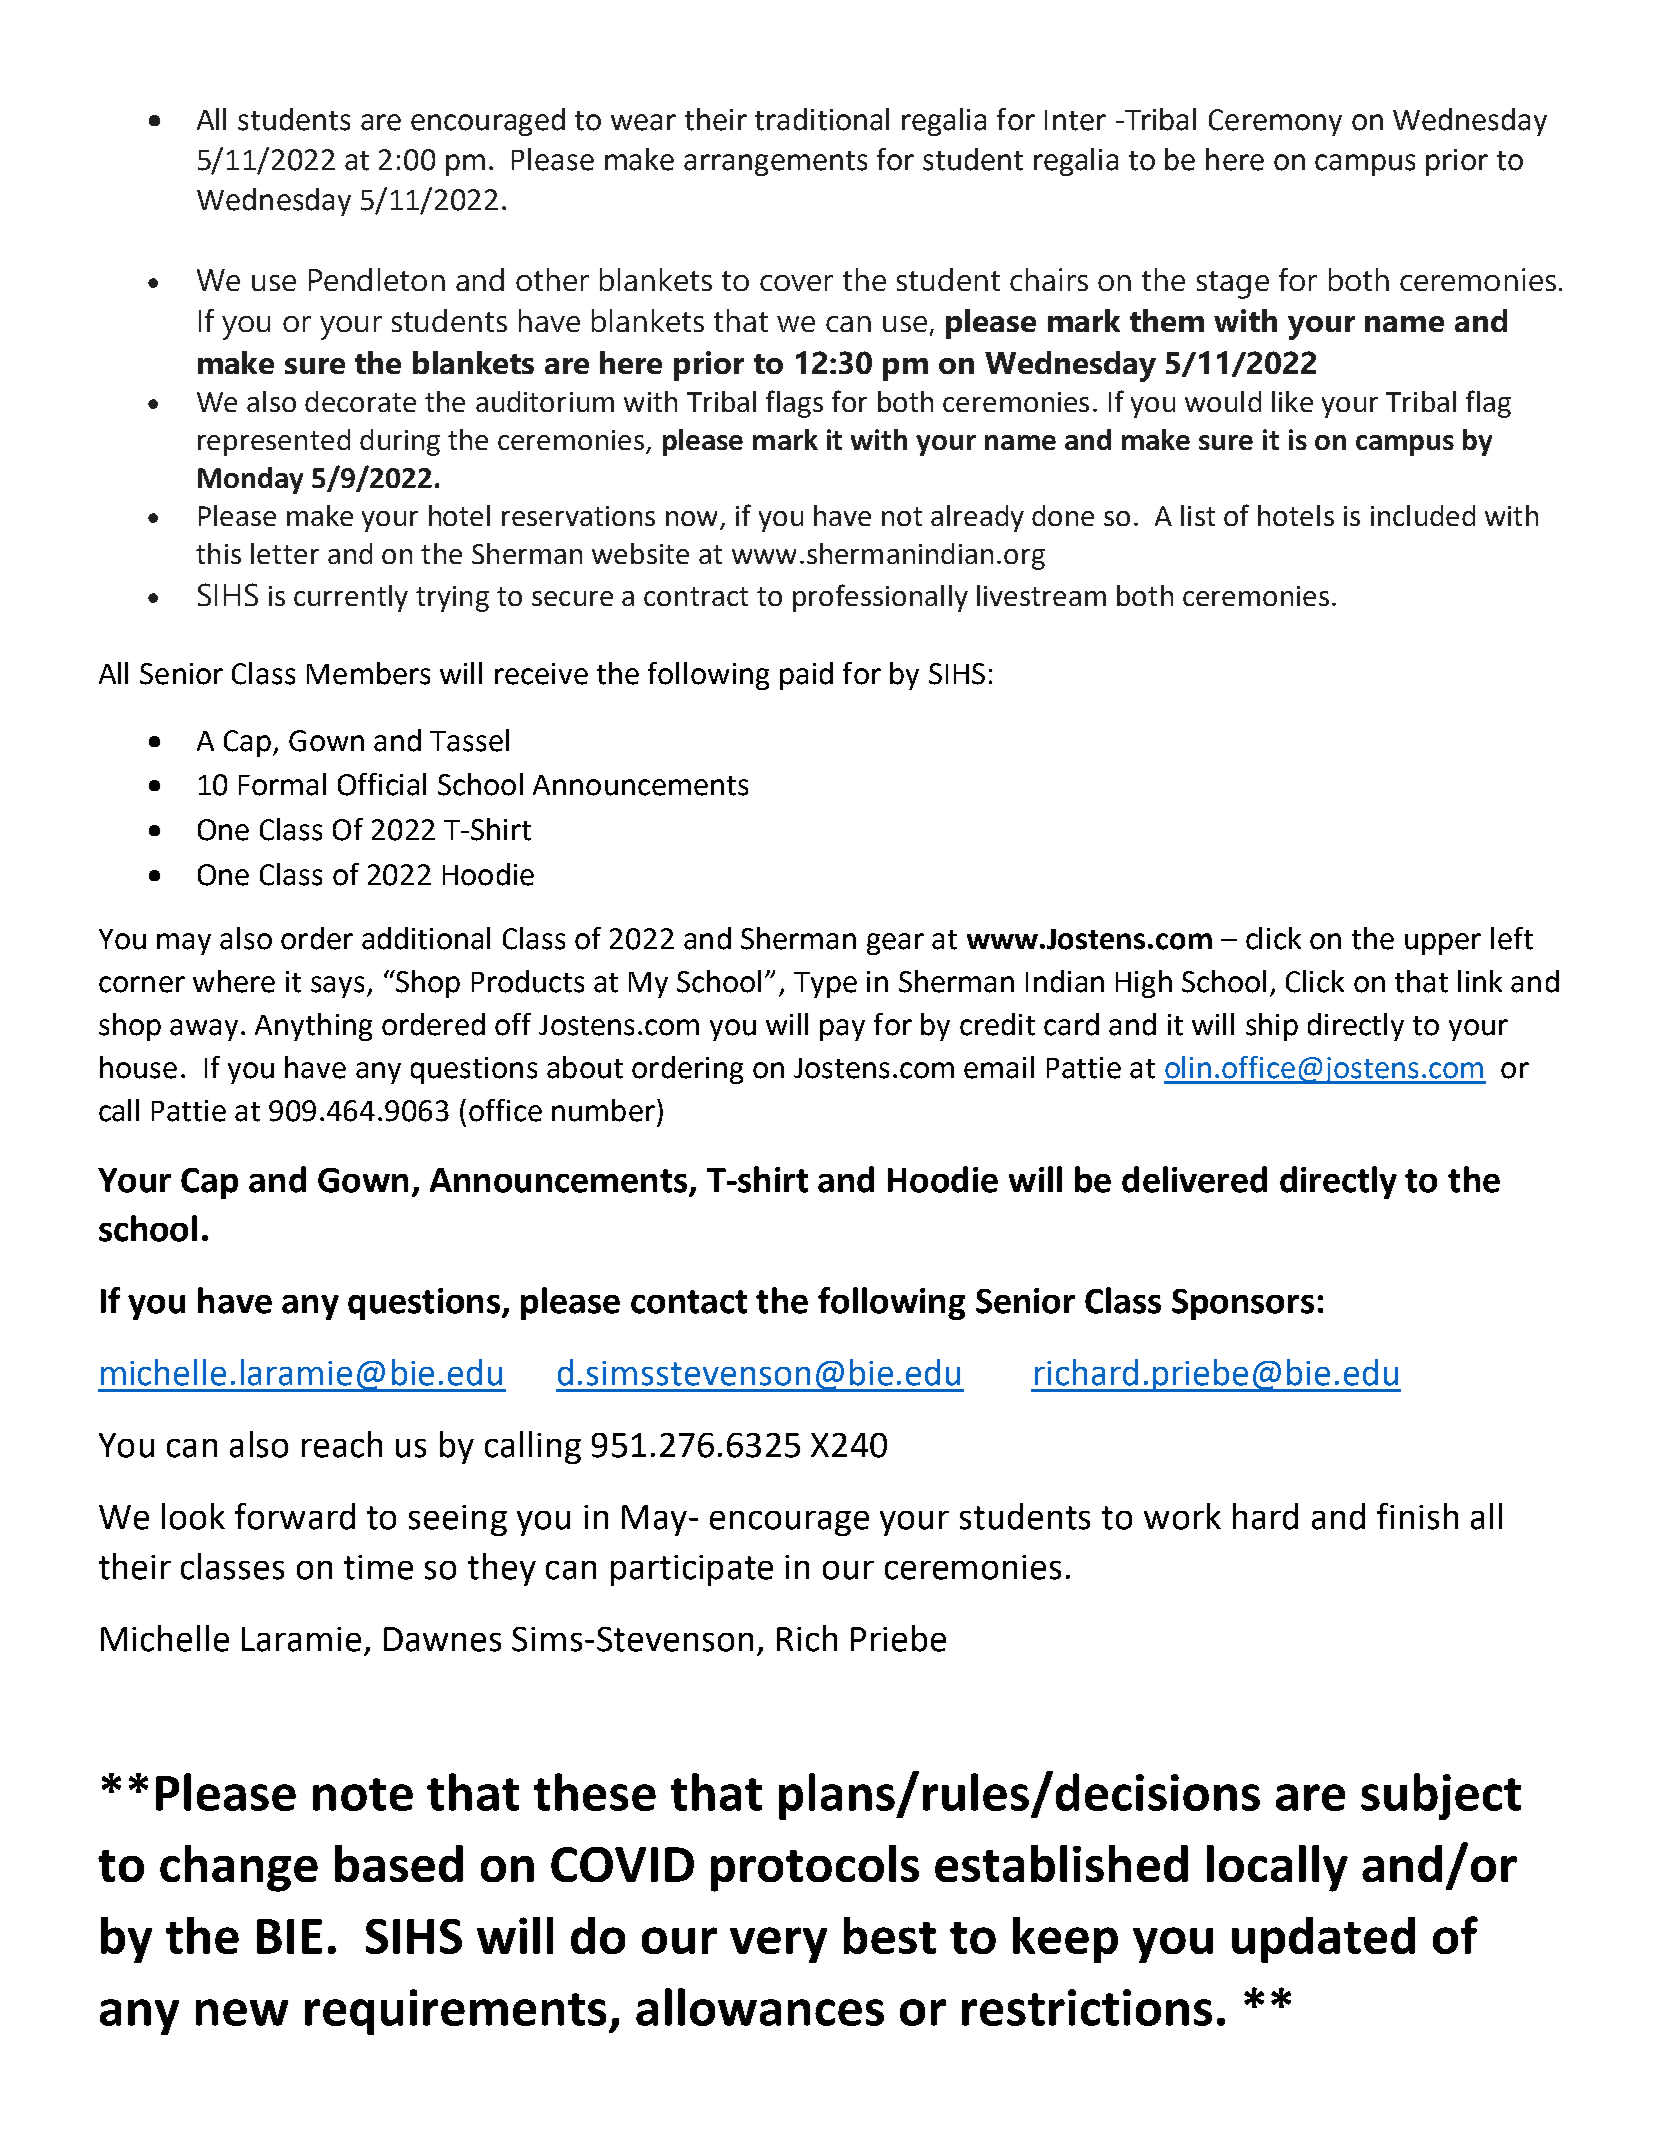 This screenshot has height=2153, width=1664. I want to click on Pendleton, so click(377, 279).
